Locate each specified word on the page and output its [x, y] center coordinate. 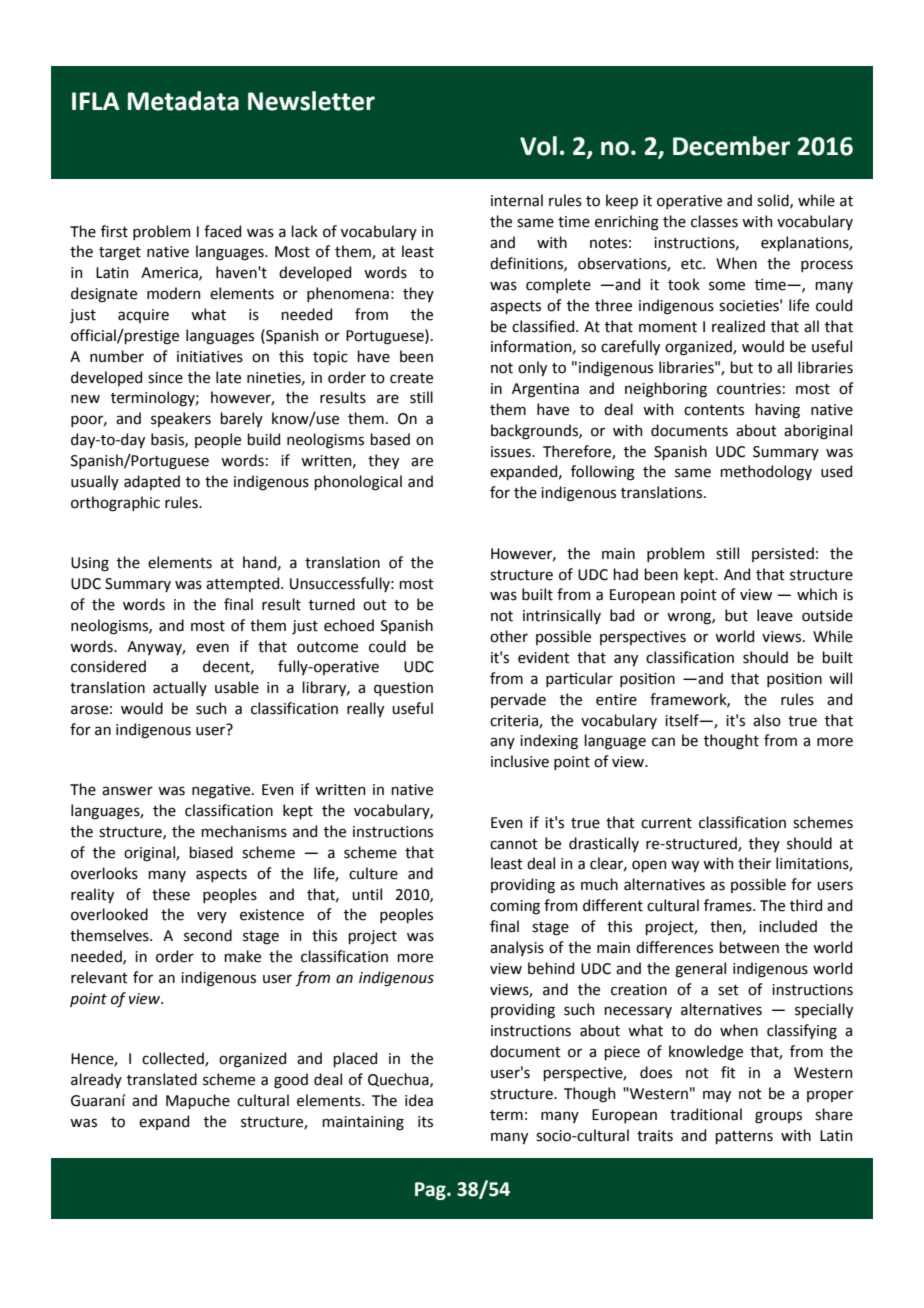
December [731, 146]
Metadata [183, 101]
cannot [514, 844]
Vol [538, 146]
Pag [431, 1191]
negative [222, 791]
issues [512, 452]
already [96, 1080]
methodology [766, 473]
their [754, 863]
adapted [152, 482]
